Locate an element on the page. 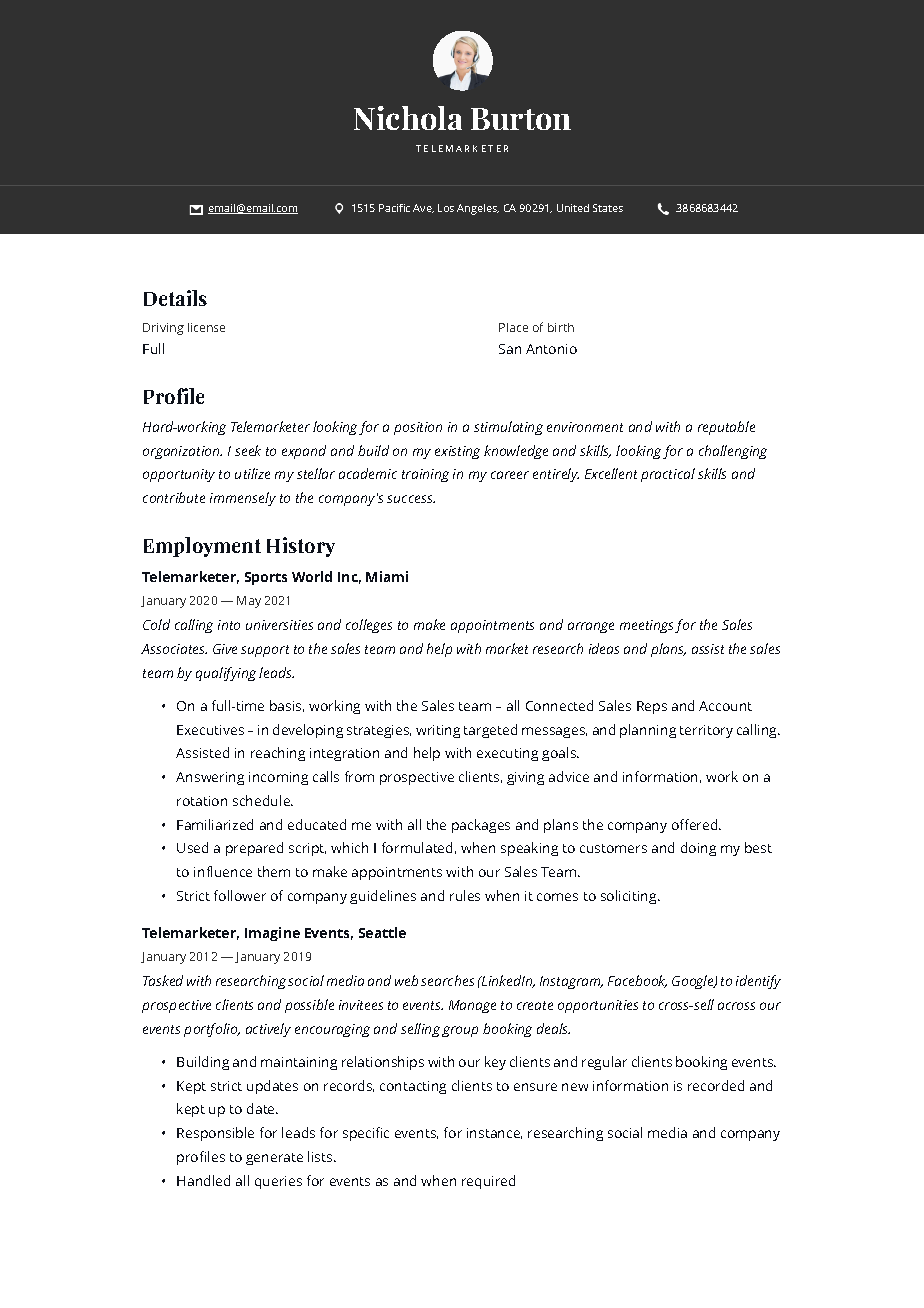 This page has width=924, height=1308. colleges is located at coordinates (369, 626).
